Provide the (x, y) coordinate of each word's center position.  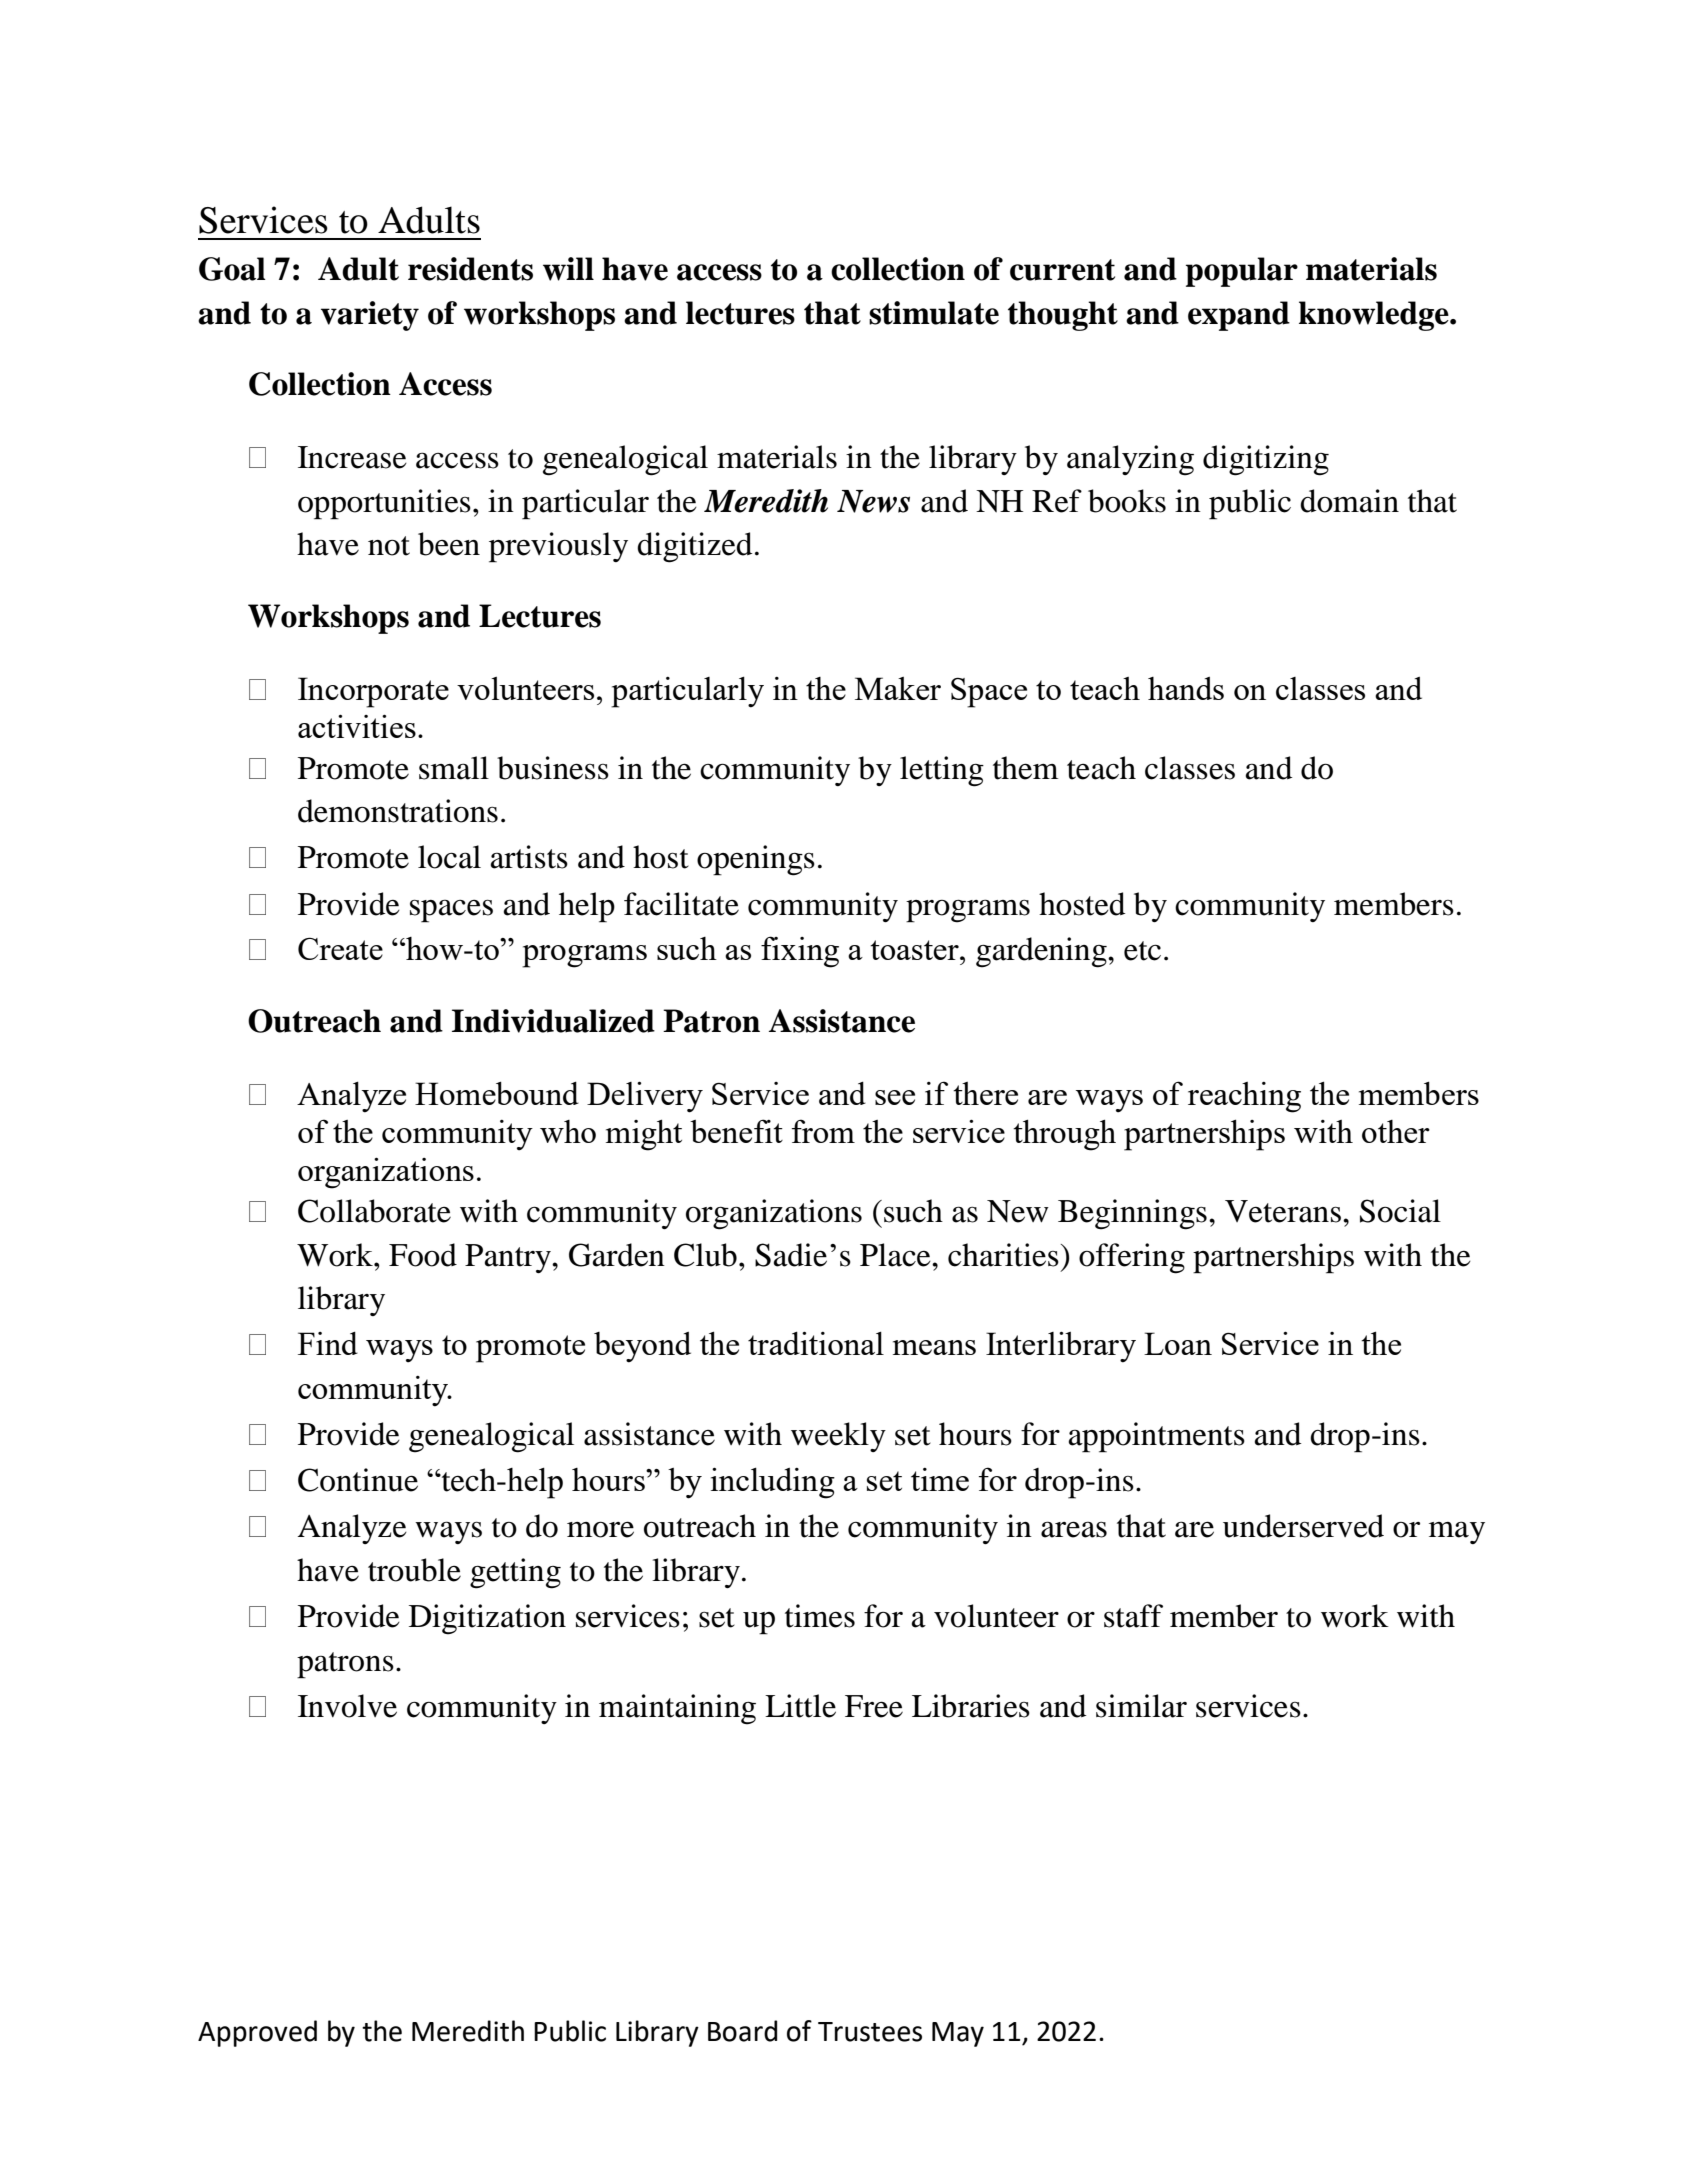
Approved (257, 2033)
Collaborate (374, 1211)
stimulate (934, 313)
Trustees (870, 2032)
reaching (1244, 1097)
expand (1239, 316)
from (823, 1131)
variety (370, 316)
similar (1141, 1706)
